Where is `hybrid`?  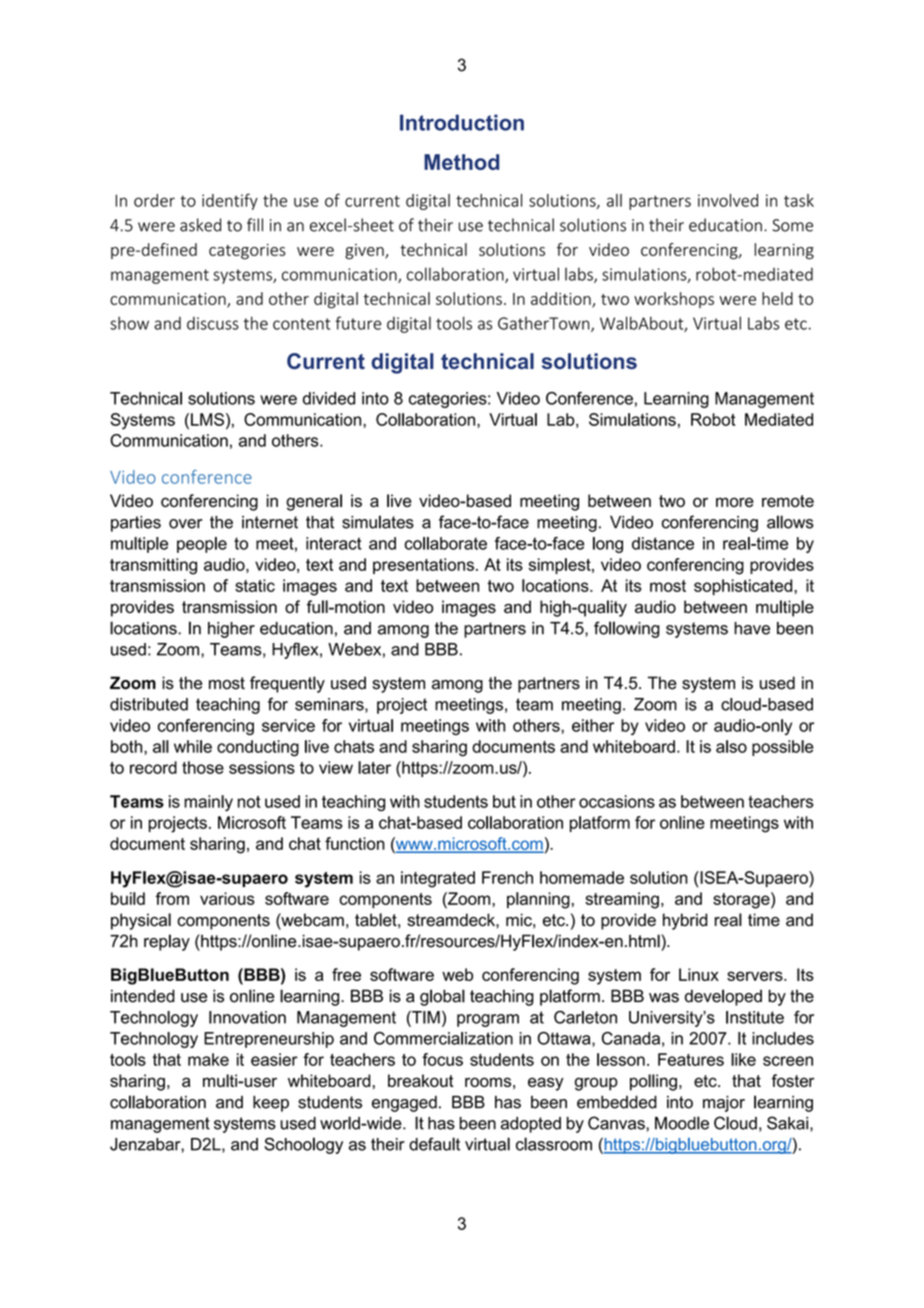
hybrid is located at coordinates (685, 921).
